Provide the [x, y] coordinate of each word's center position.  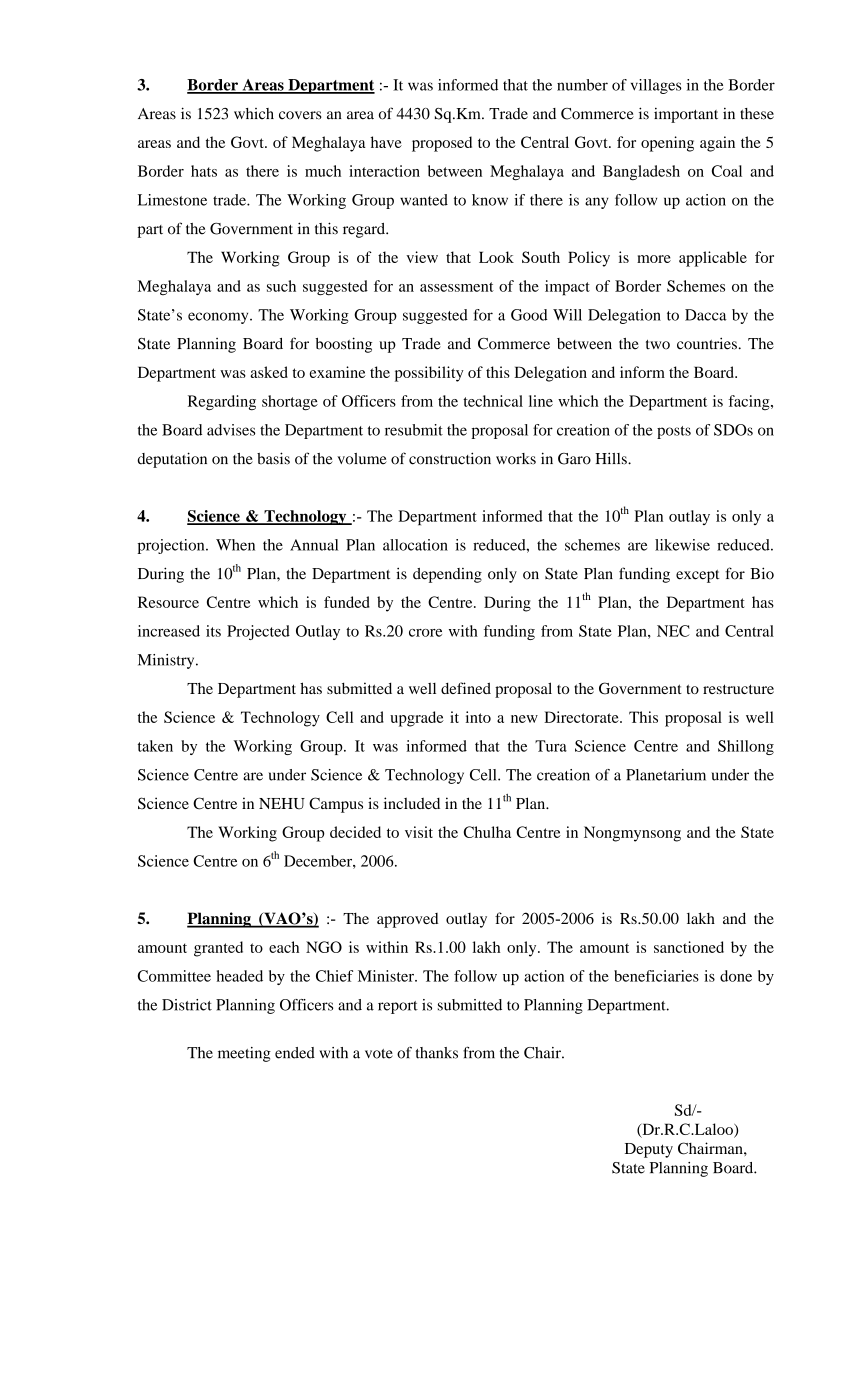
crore [425, 633]
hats [204, 171]
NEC [673, 631]
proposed [442, 144]
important [686, 115]
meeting [244, 1054]
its [213, 631]
